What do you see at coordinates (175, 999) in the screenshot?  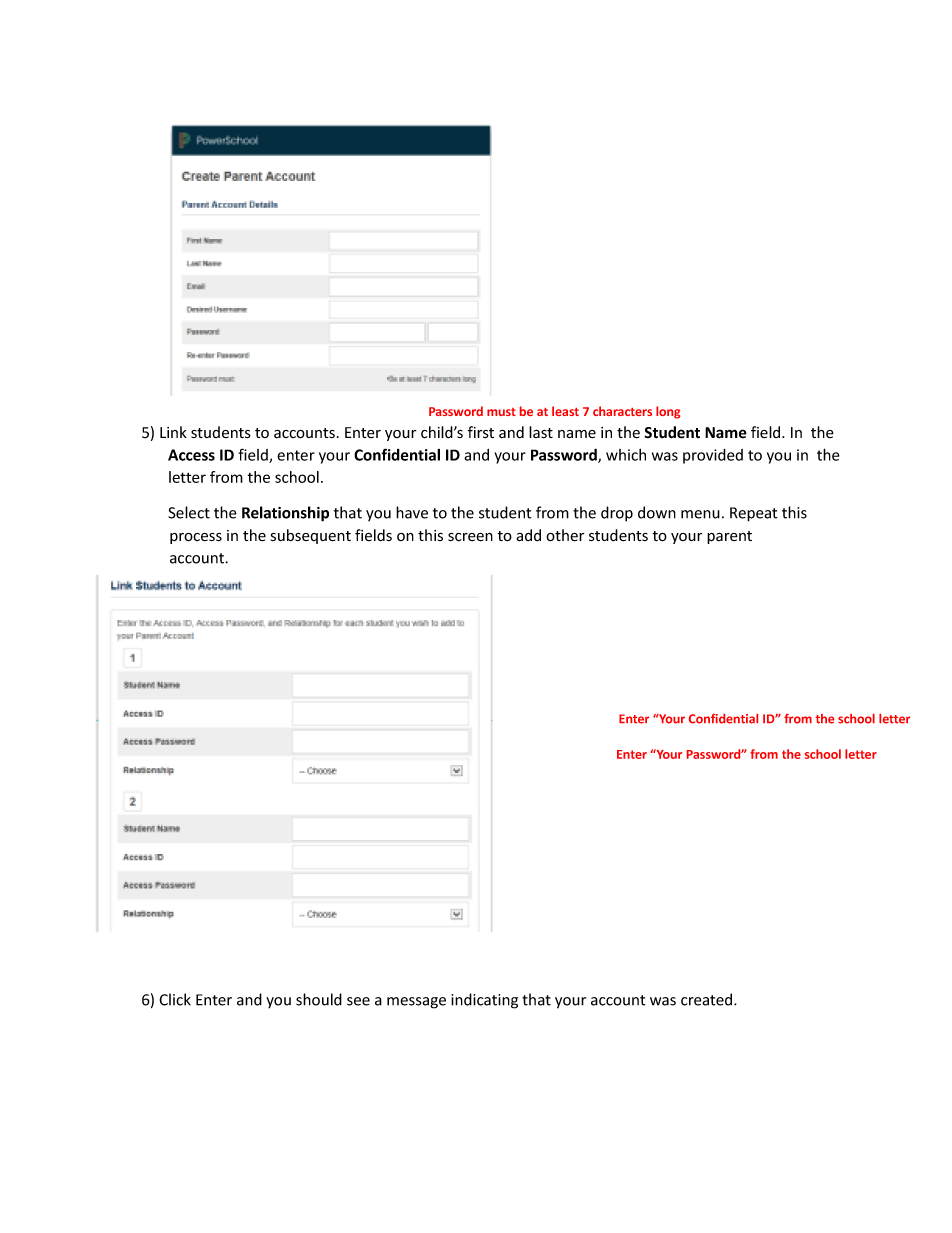 I see `Click` at bounding box center [175, 999].
